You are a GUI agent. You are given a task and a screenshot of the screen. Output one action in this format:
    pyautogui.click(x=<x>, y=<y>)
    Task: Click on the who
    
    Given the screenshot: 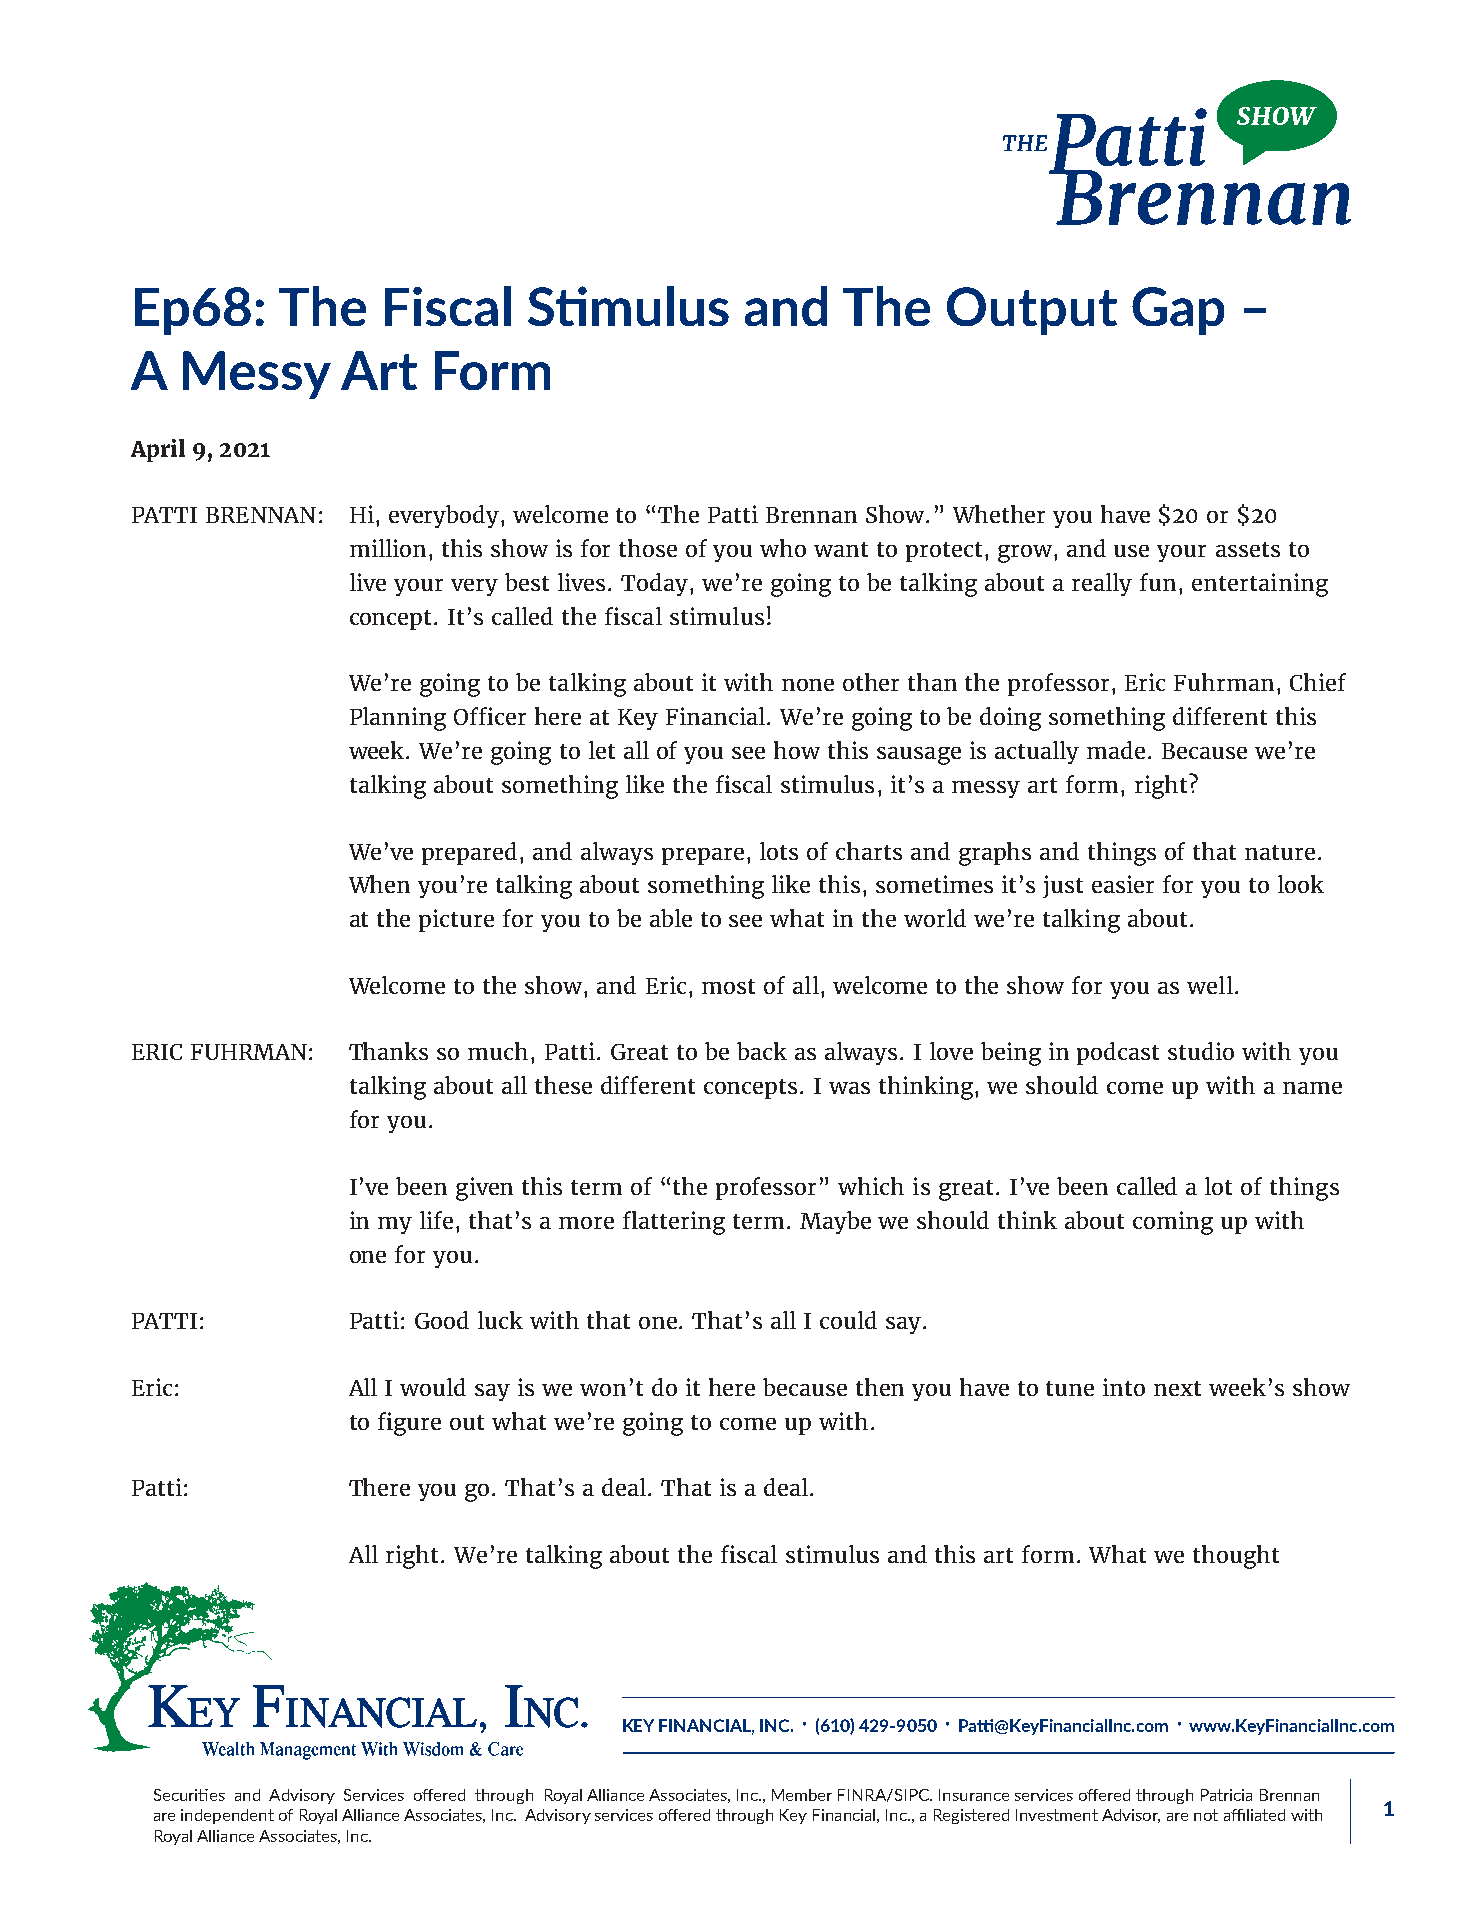 What is the action you would take?
    pyautogui.click(x=783, y=548)
